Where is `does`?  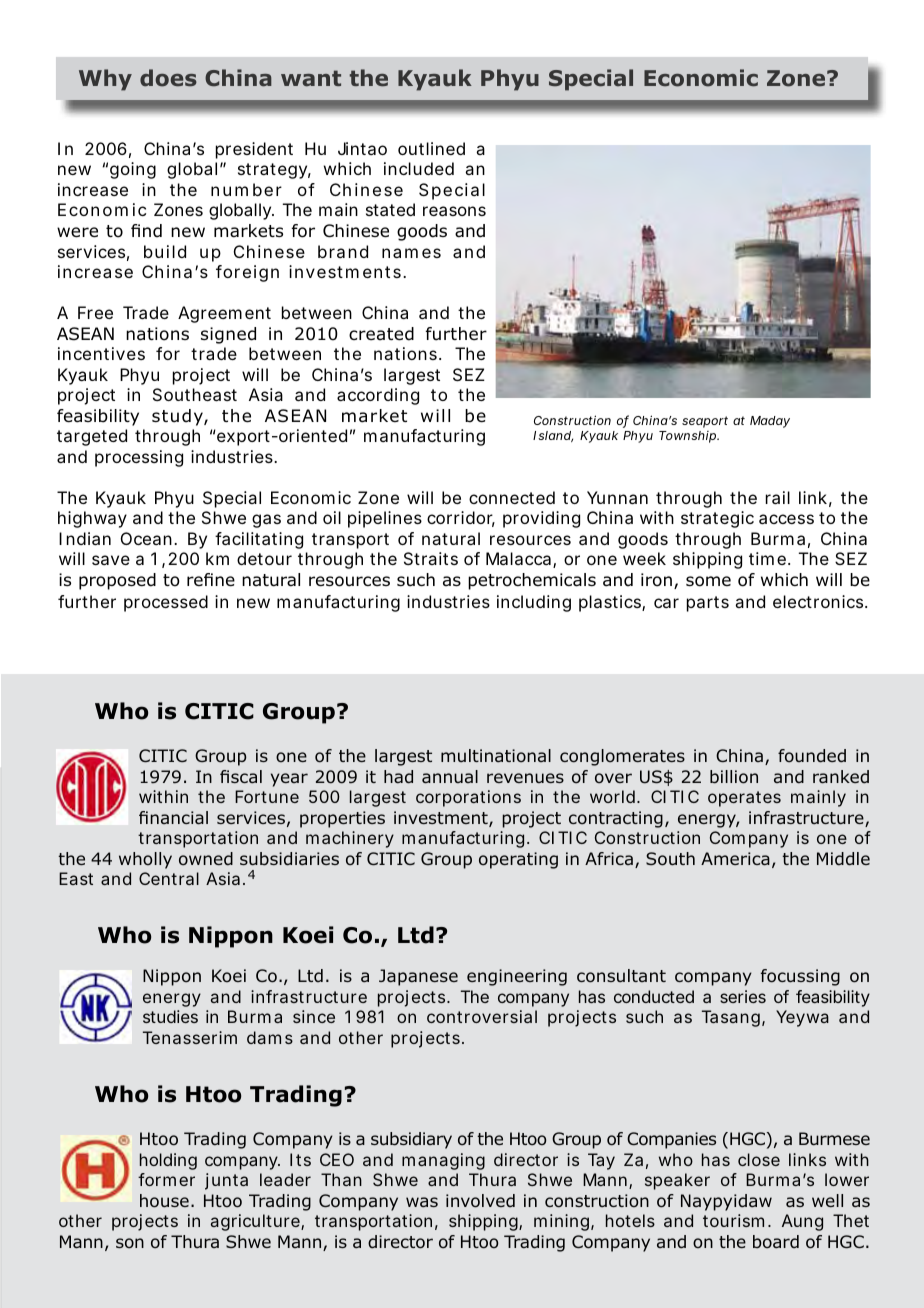
does is located at coordinates (168, 78).
